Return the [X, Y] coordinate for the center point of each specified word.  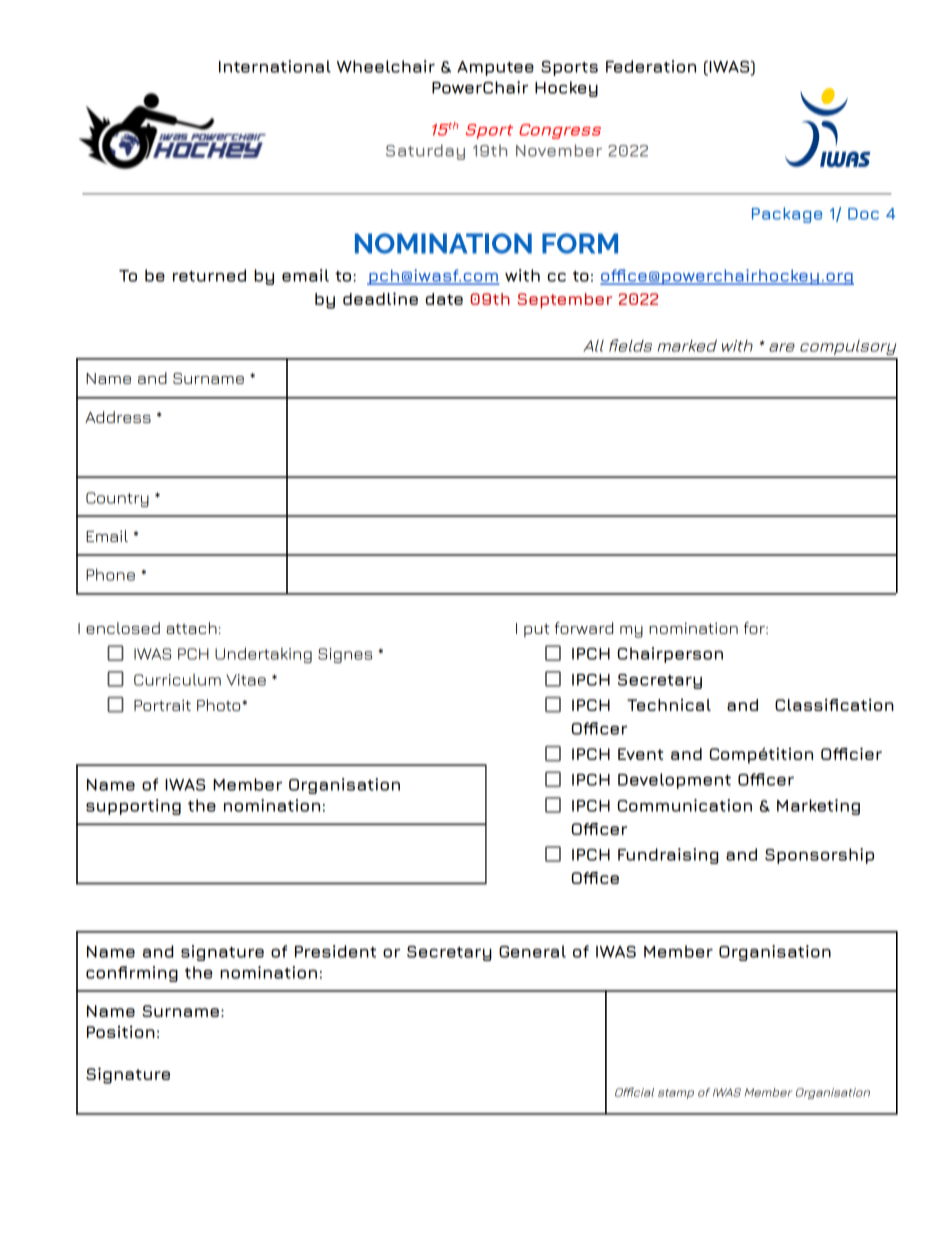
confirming [132, 974]
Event [640, 754]
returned [209, 275]
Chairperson [670, 655]
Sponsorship [819, 856]
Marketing [818, 807]
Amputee [495, 68]
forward [584, 628]
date [444, 299]
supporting [133, 807]
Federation [651, 66]
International [275, 66]
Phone [110, 574]
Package [787, 215]
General [532, 951]
